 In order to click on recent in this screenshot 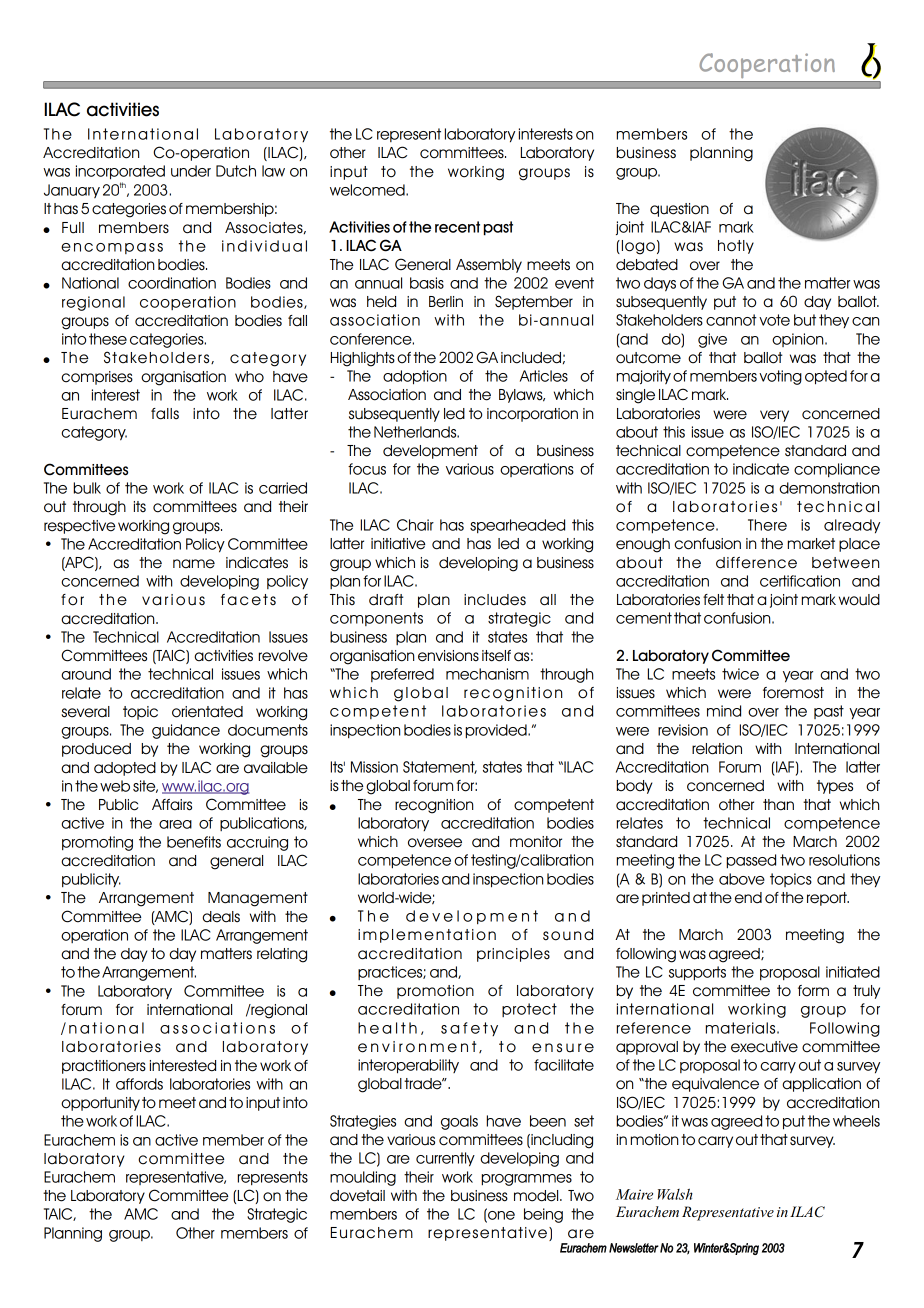, I will do `click(457, 227)`.
